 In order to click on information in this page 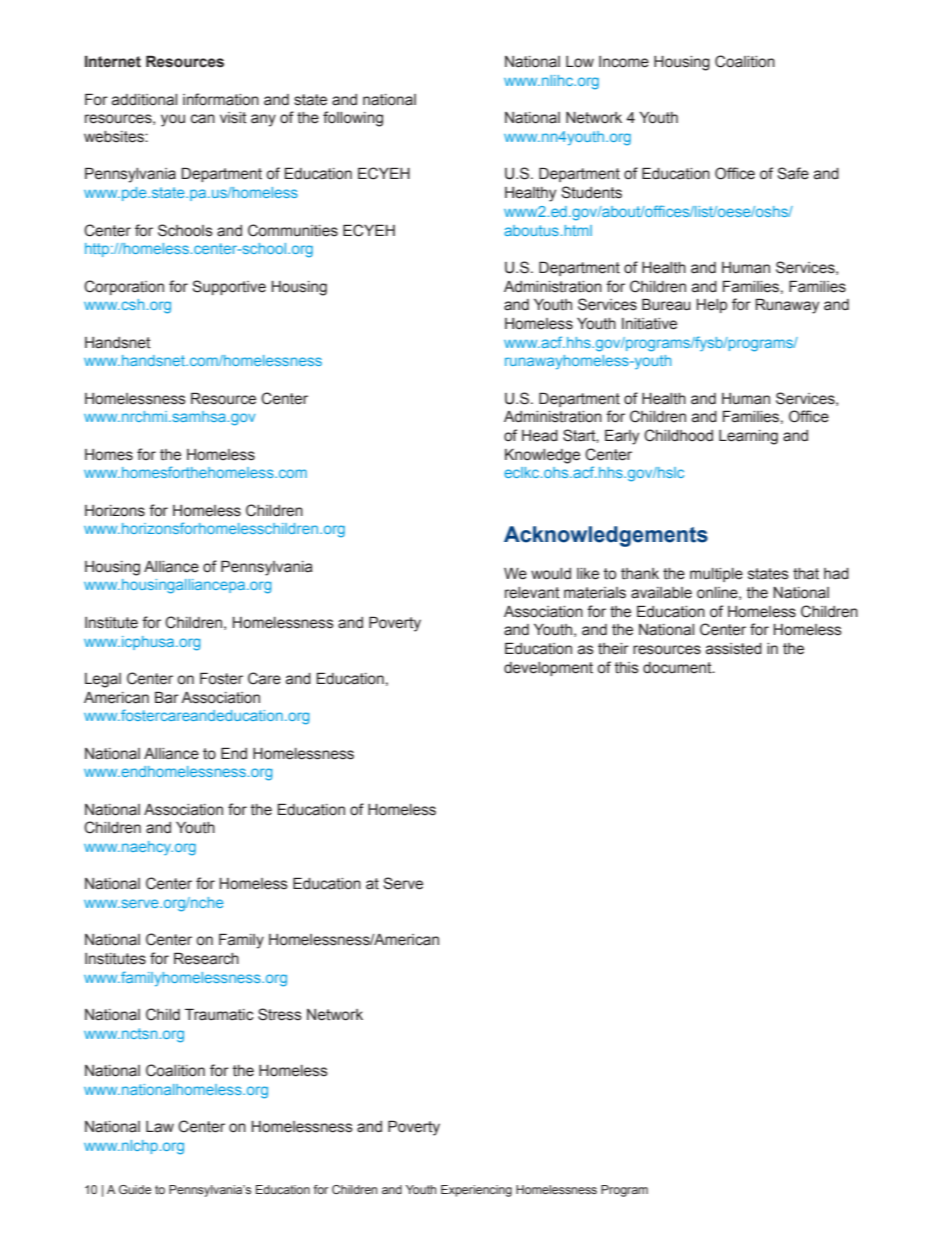, I will do `click(221, 99)`.
